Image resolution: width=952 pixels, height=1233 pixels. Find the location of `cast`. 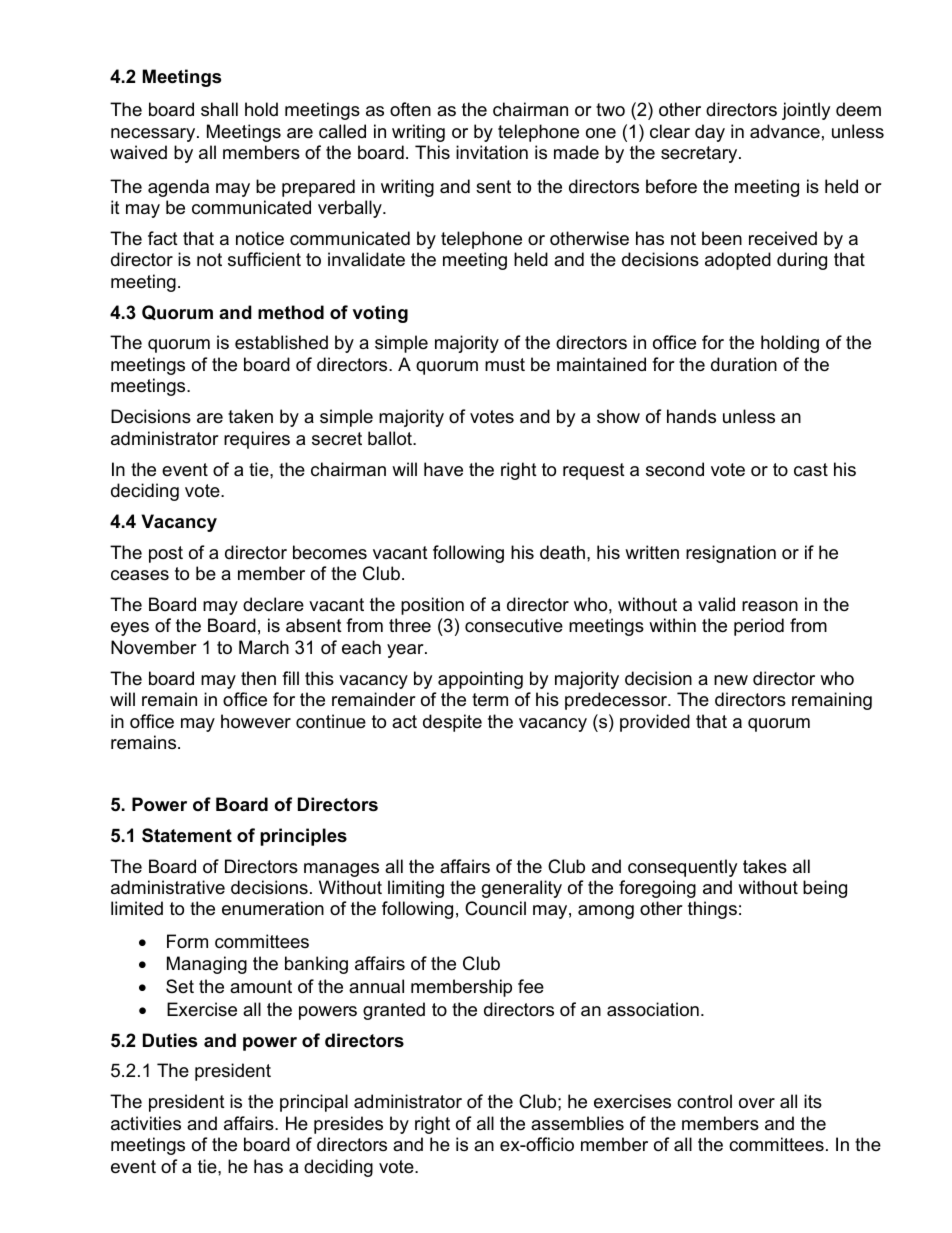

cast is located at coordinates (811, 470).
